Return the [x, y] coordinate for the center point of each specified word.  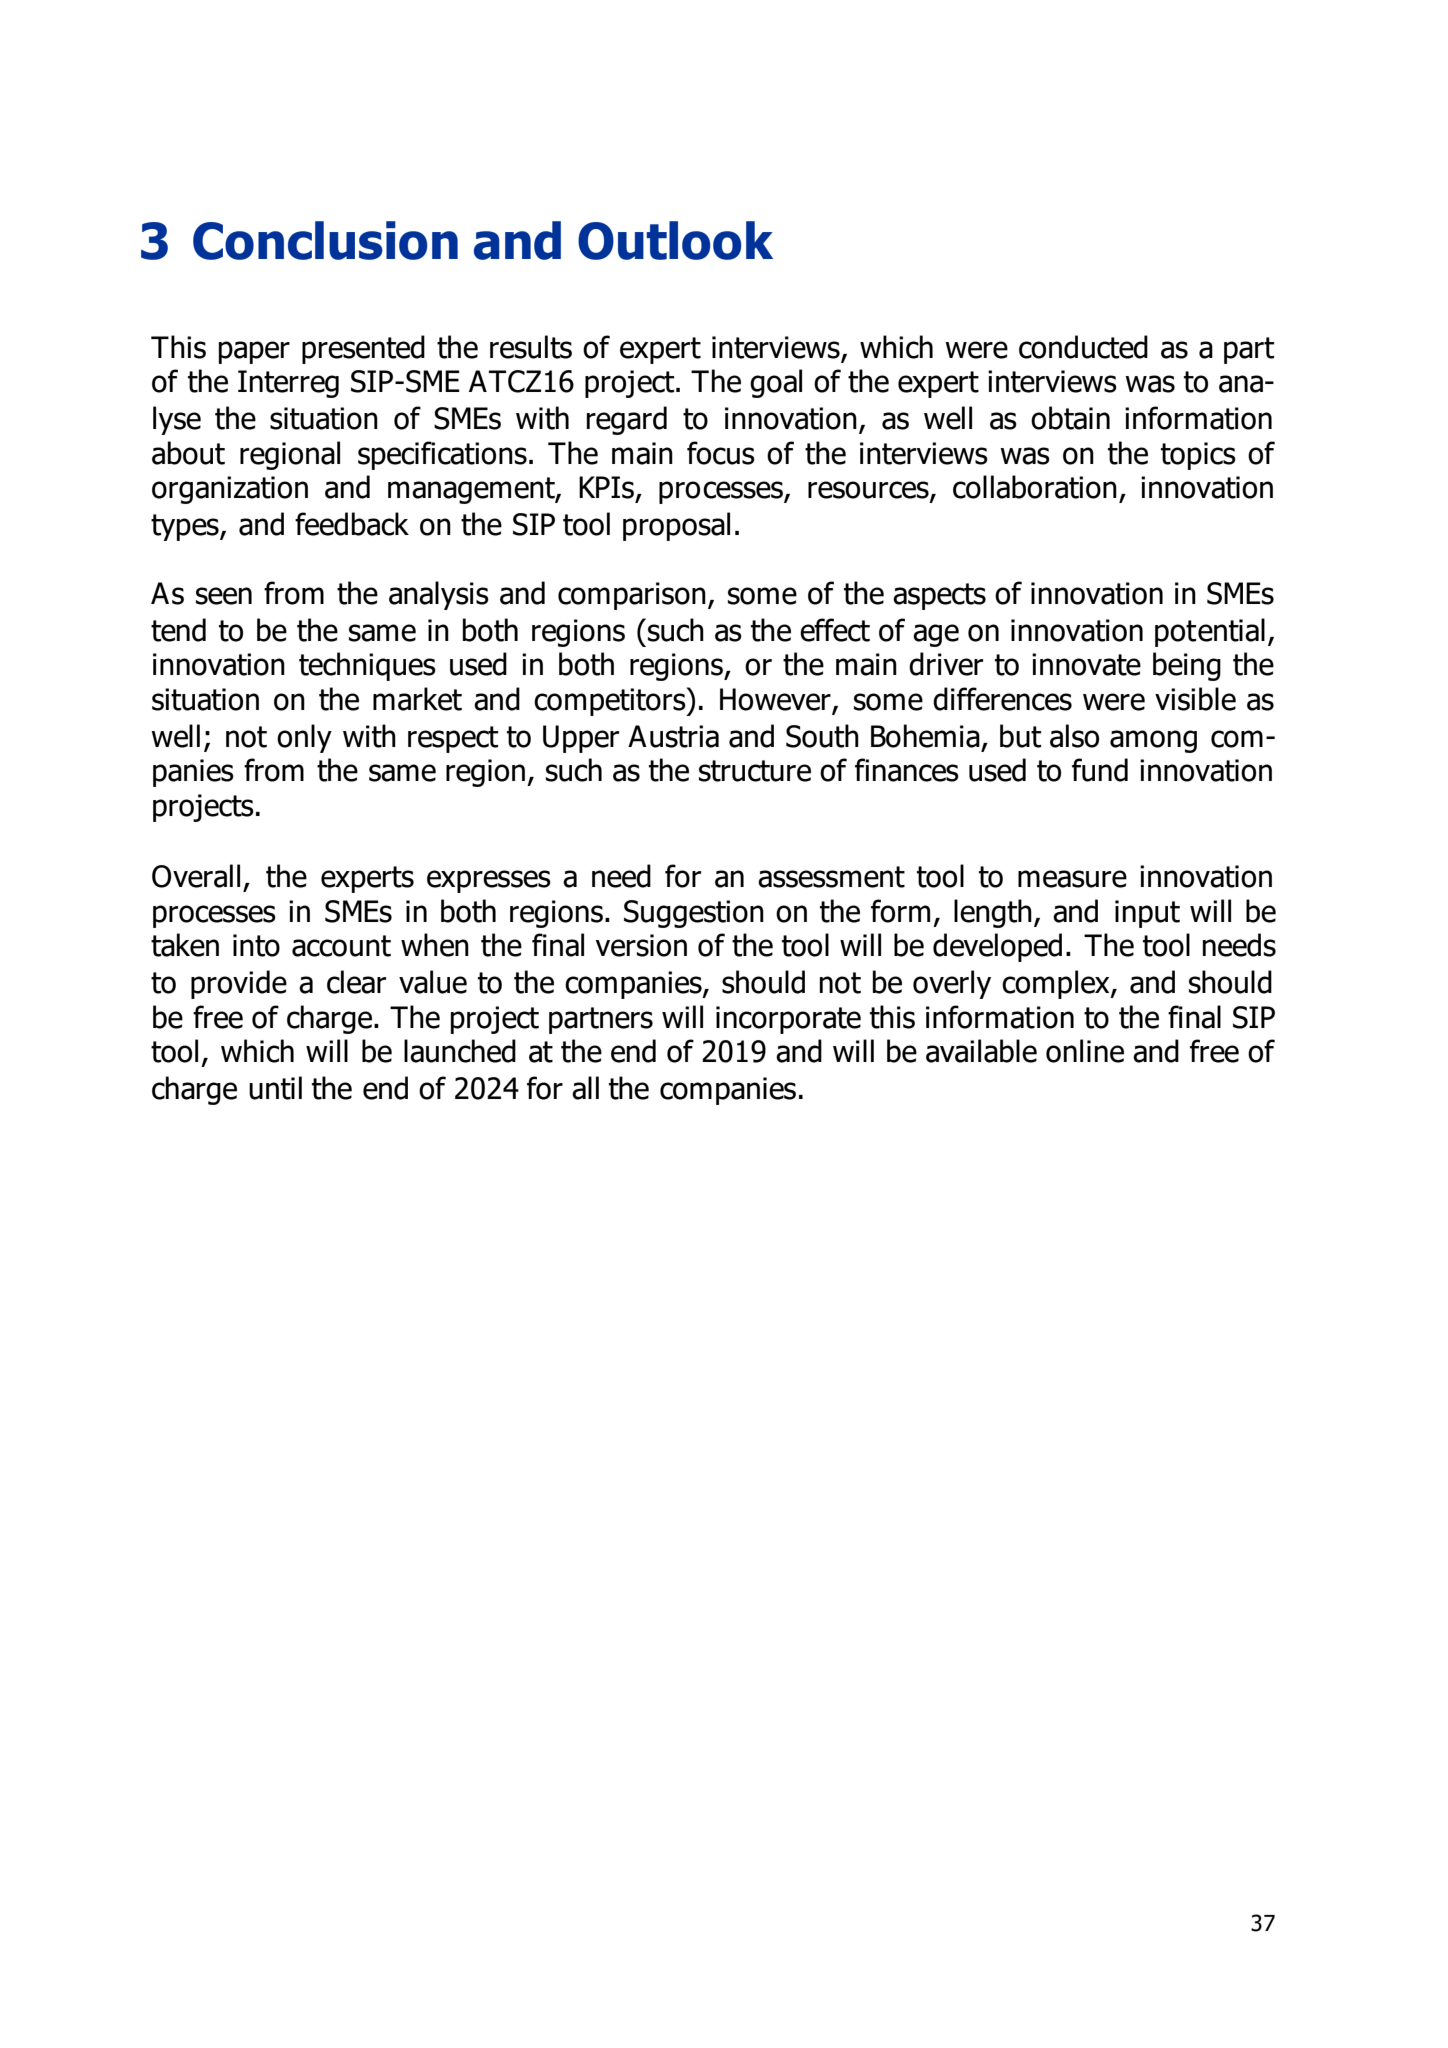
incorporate [788, 1020]
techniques [367, 666]
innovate [1086, 664]
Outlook [675, 240]
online [1085, 1051]
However [776, 700]
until [275, 1088]
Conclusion [325, 240]
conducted [1083, 347]
